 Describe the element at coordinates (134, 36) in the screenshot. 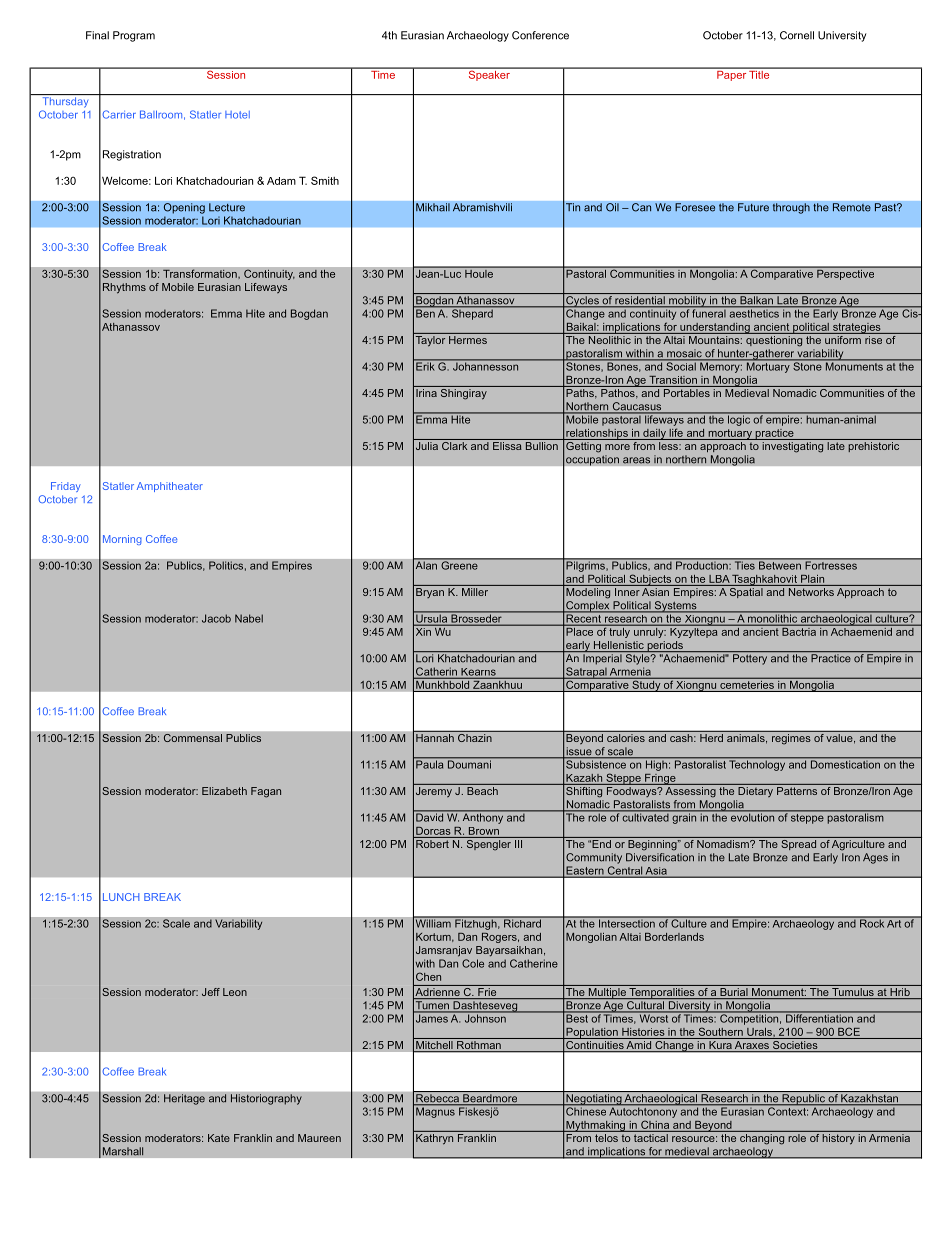

I see `Program` at that location.
